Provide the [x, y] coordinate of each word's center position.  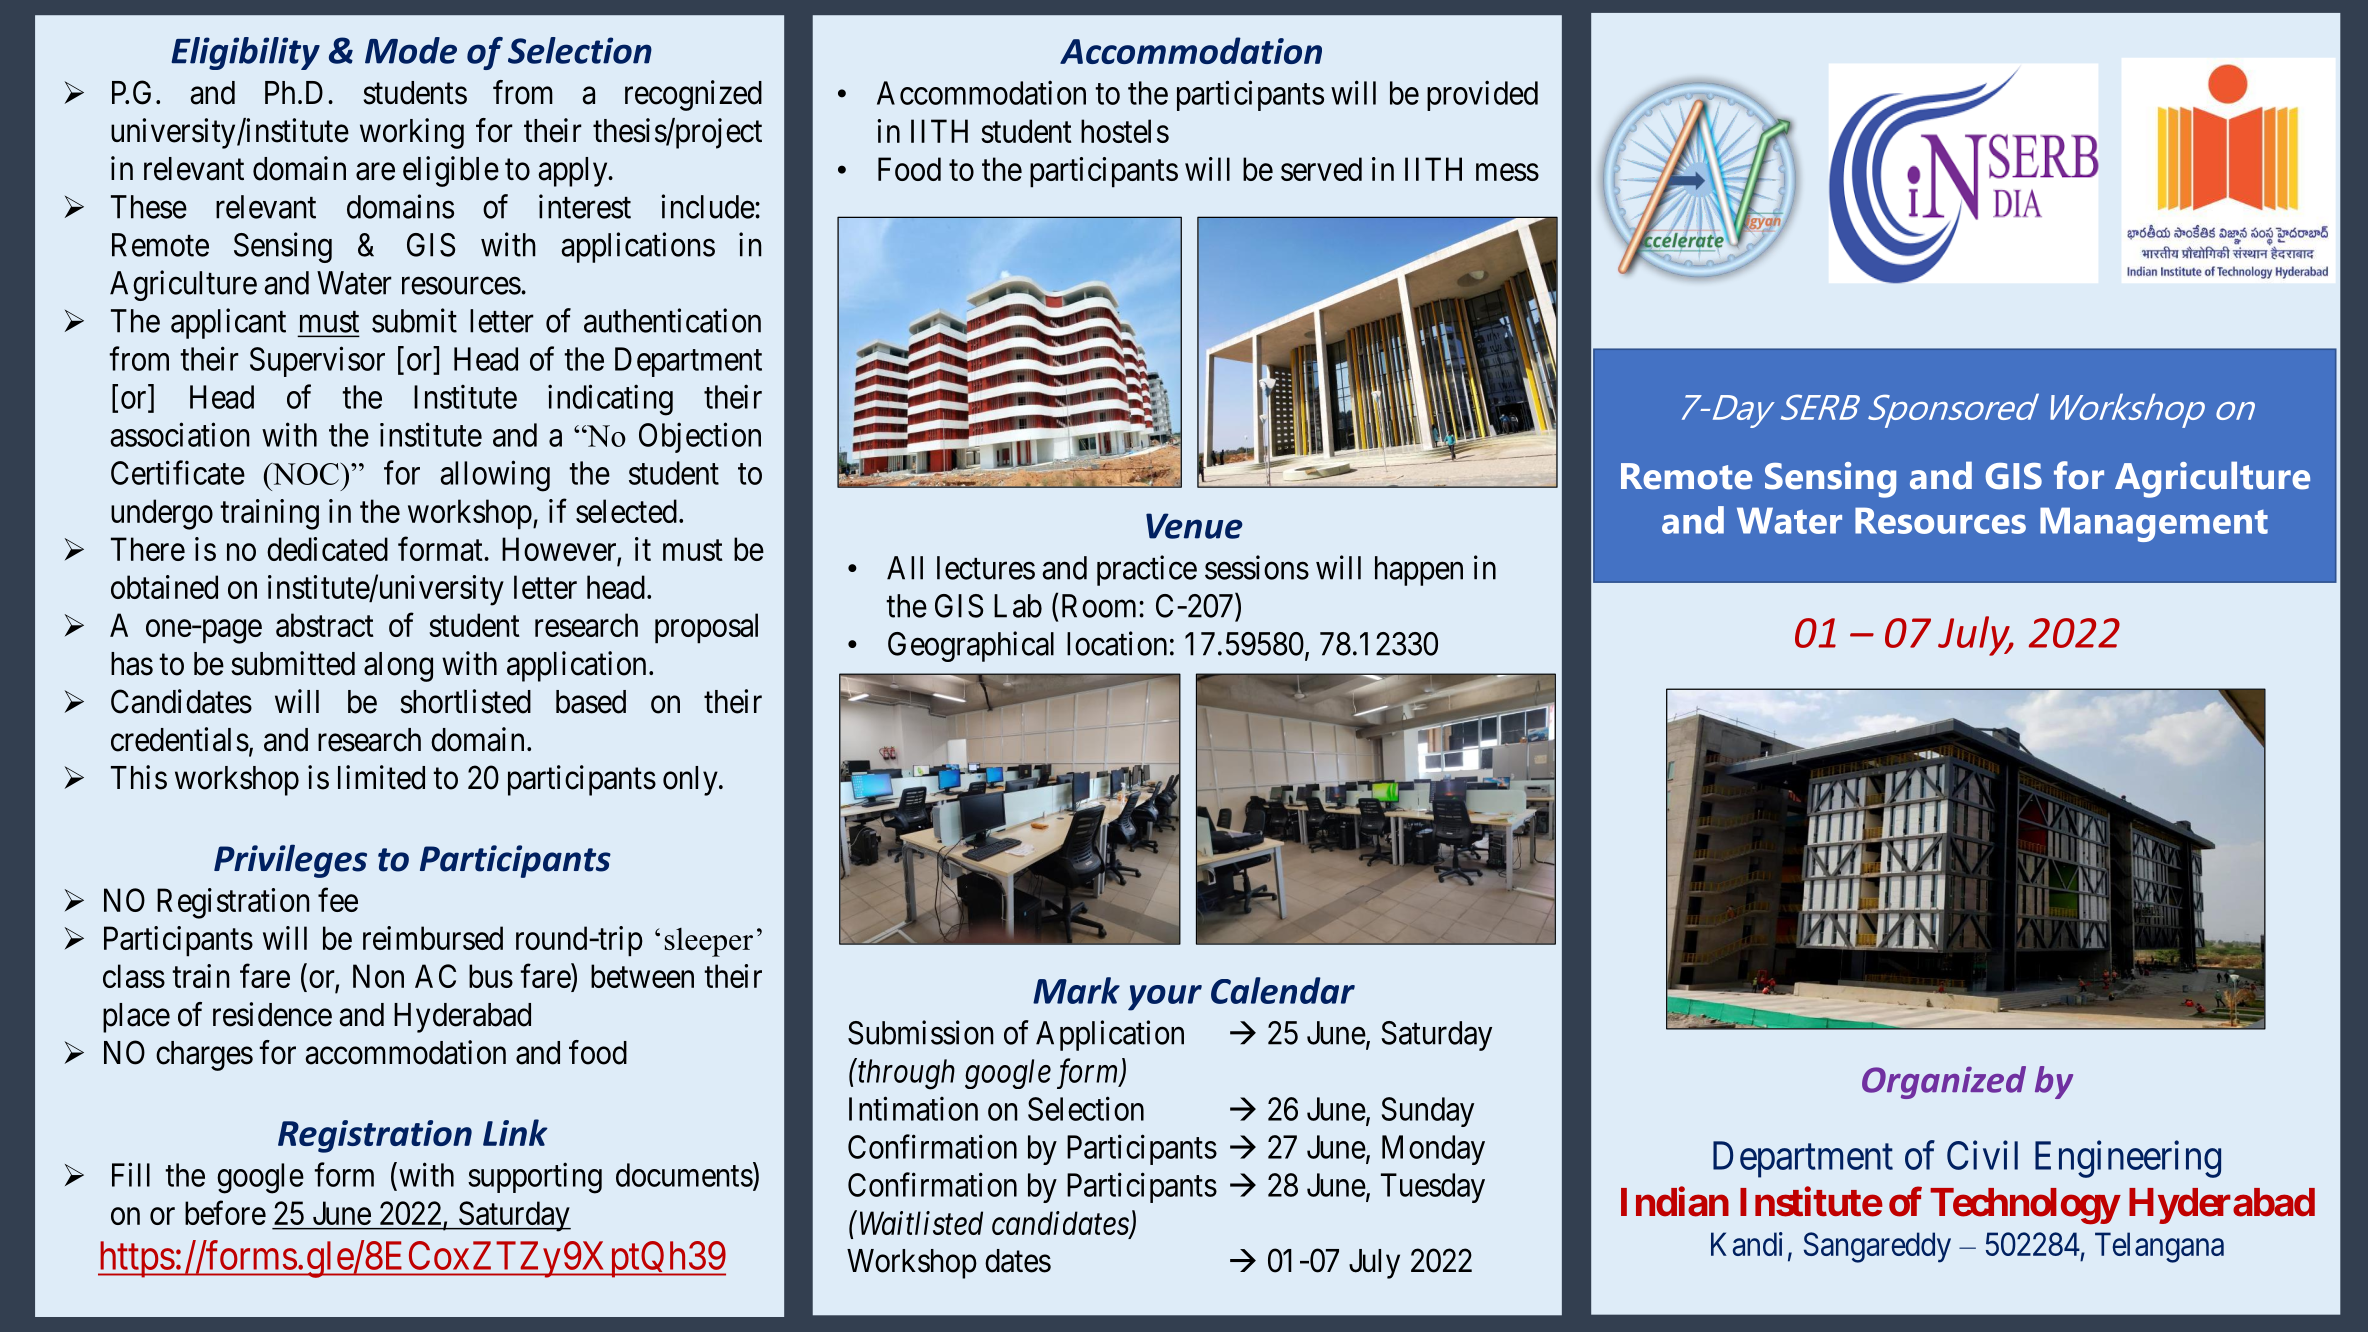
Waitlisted [921, 1223]
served [1321, 169]
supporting [535, 1178]
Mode [411, 50]
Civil [1982, 1155]
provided [1482, 95]
